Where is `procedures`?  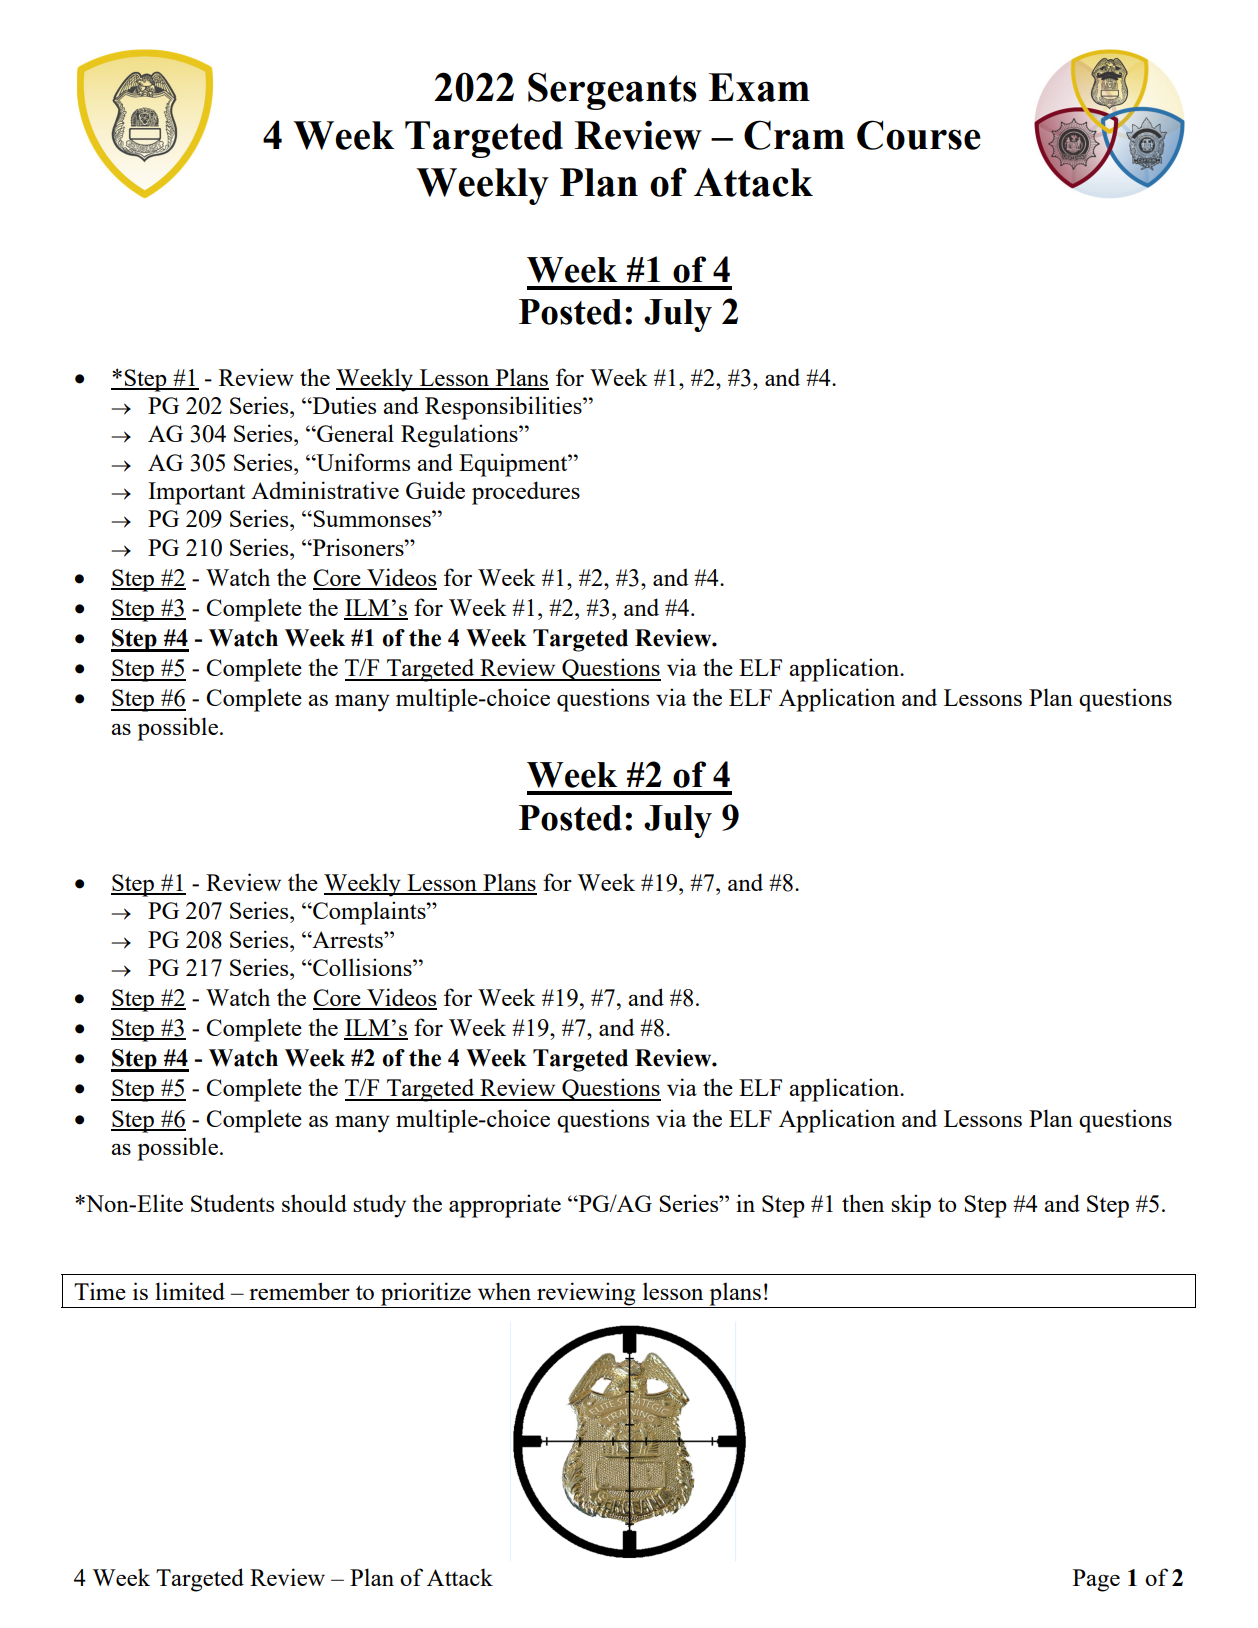
procedures is located at coordinates (526, 493).
